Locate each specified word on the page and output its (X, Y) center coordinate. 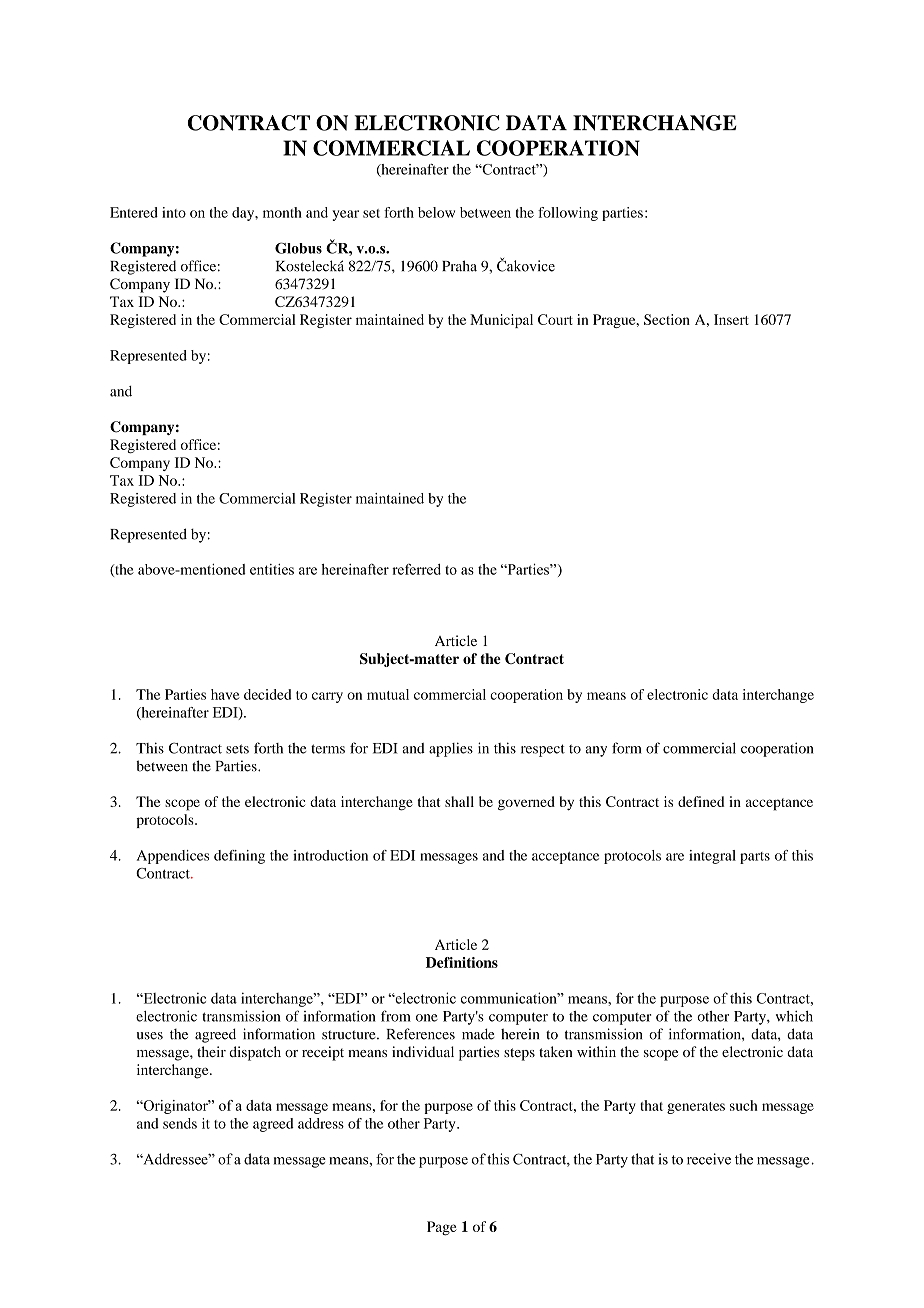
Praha (459, 266)
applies (451, 749)
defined (701, 801)
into (174, 212)
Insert (731, 319)
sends (180, 1123)
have (225, 694)
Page (442, 1228)
